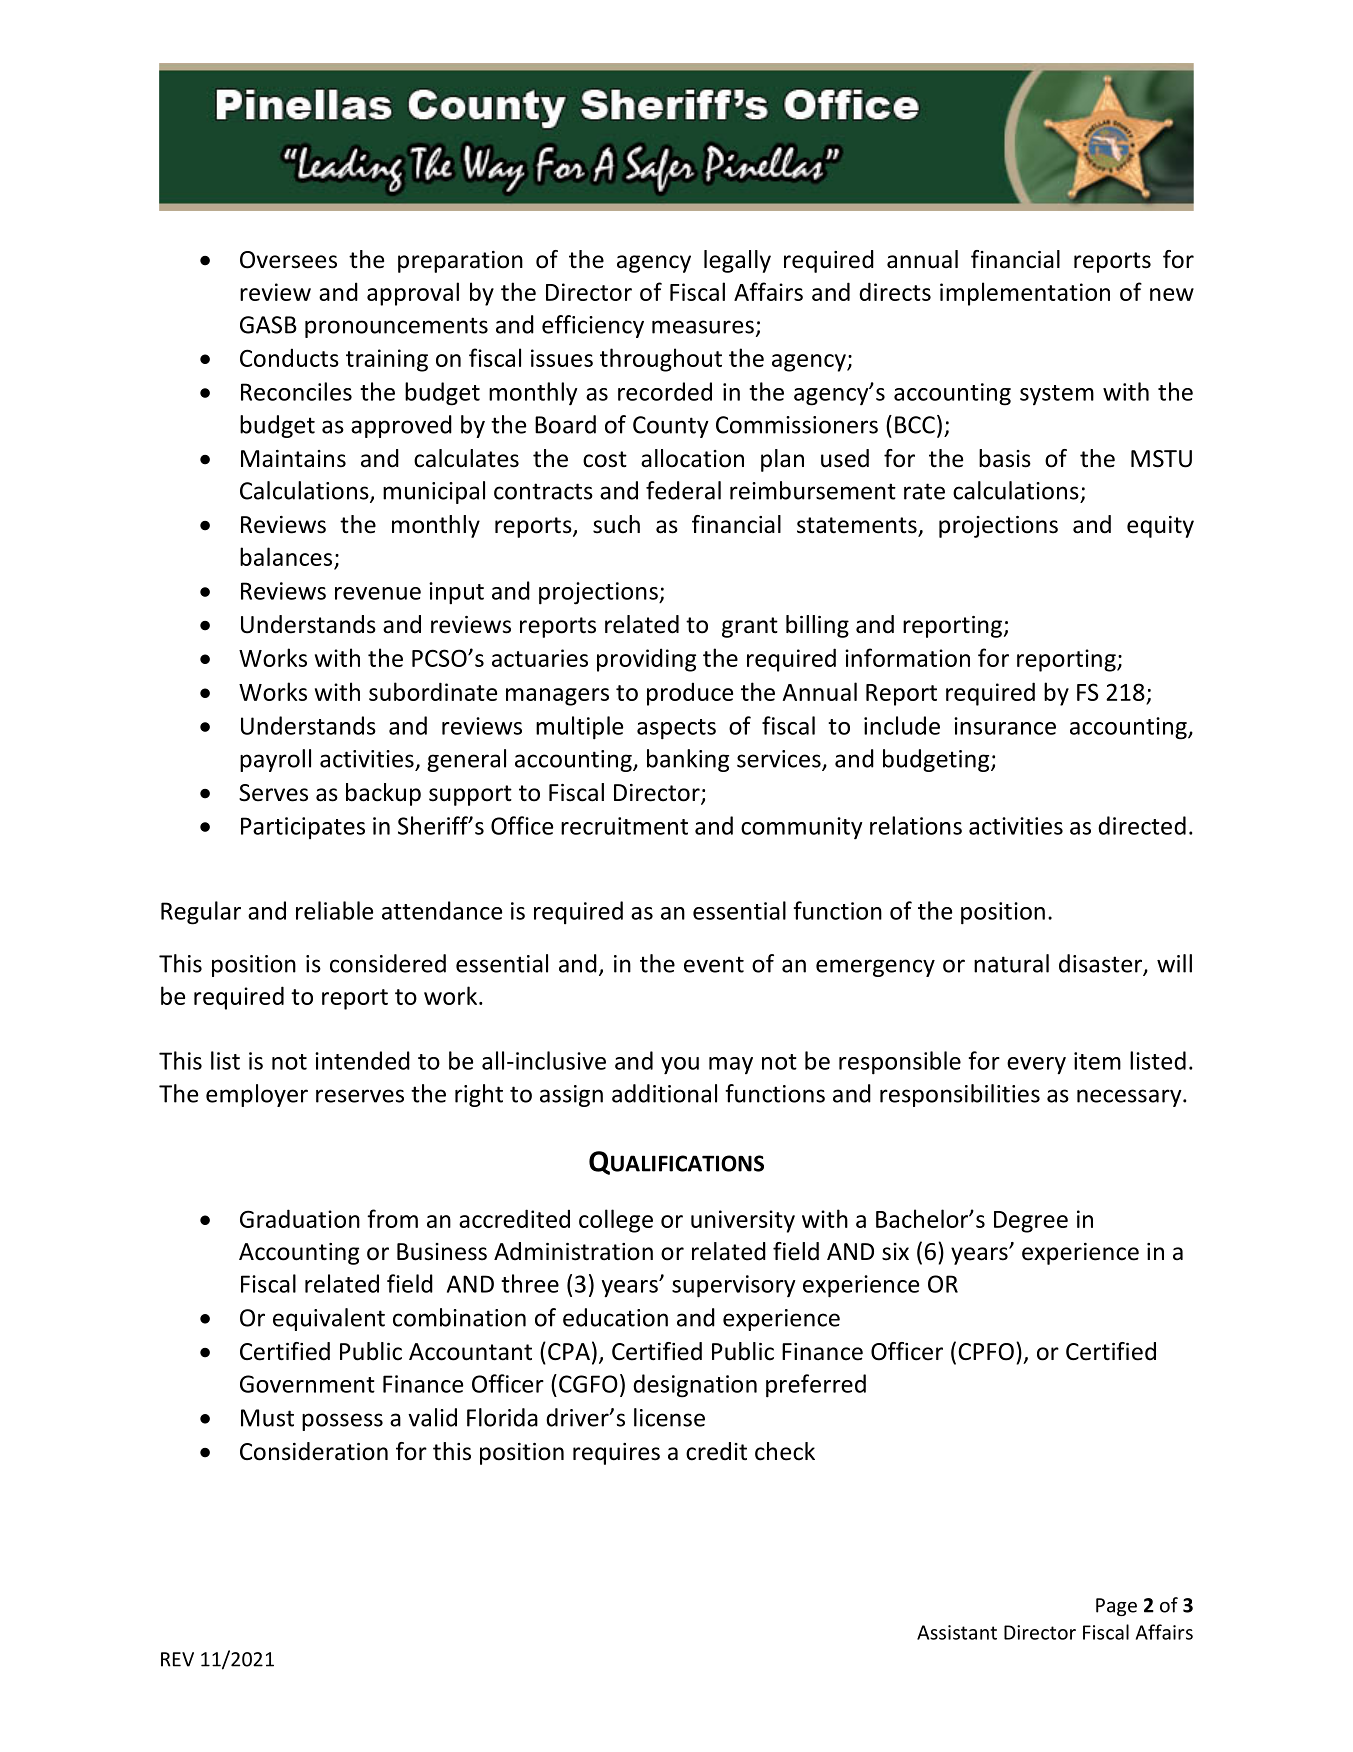  What do you see at coordinates (1005, 726) in the screenshot?
I see `insurance` at bounding box center [1005, 726].
